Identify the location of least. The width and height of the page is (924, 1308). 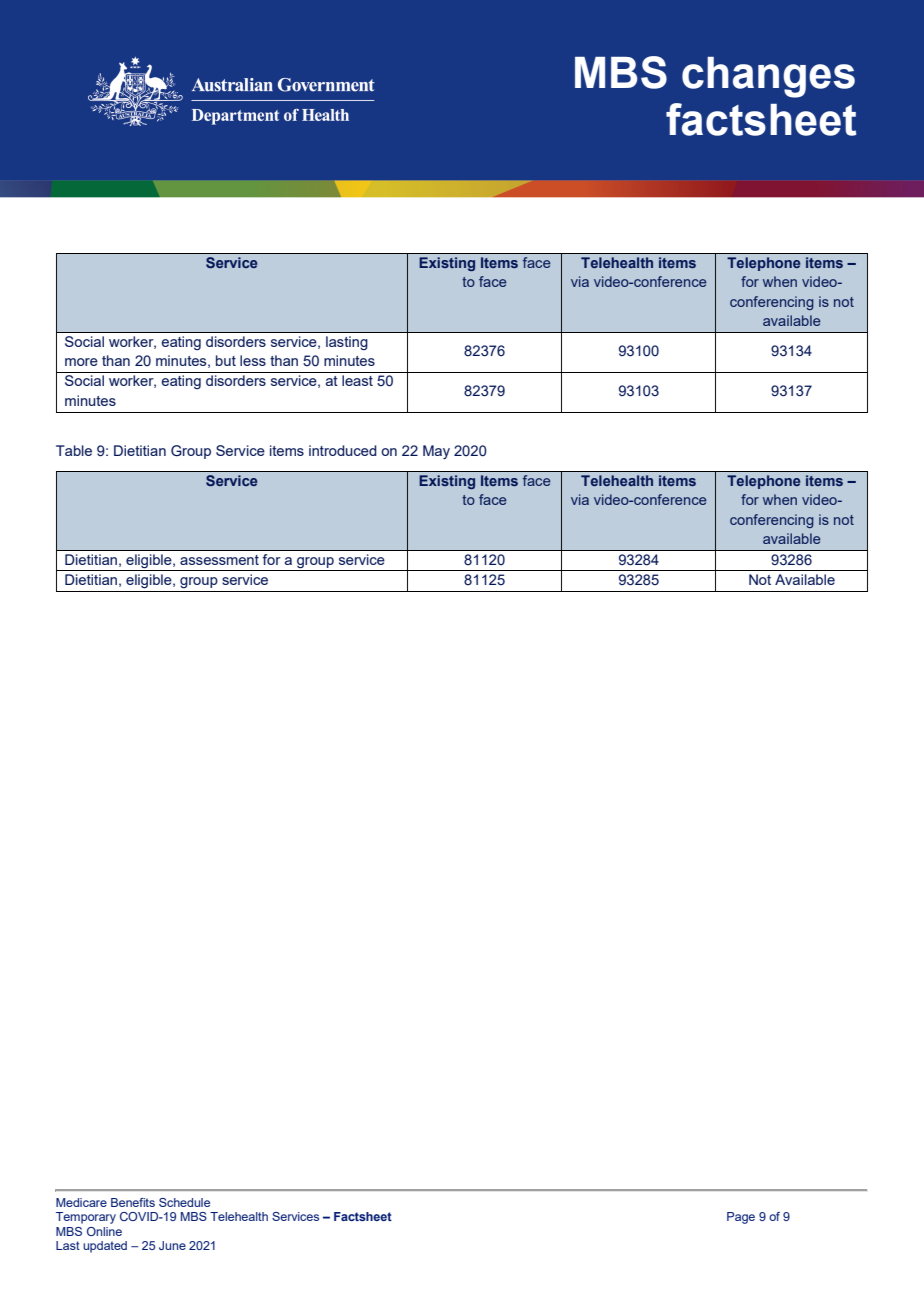
(357, 380).
